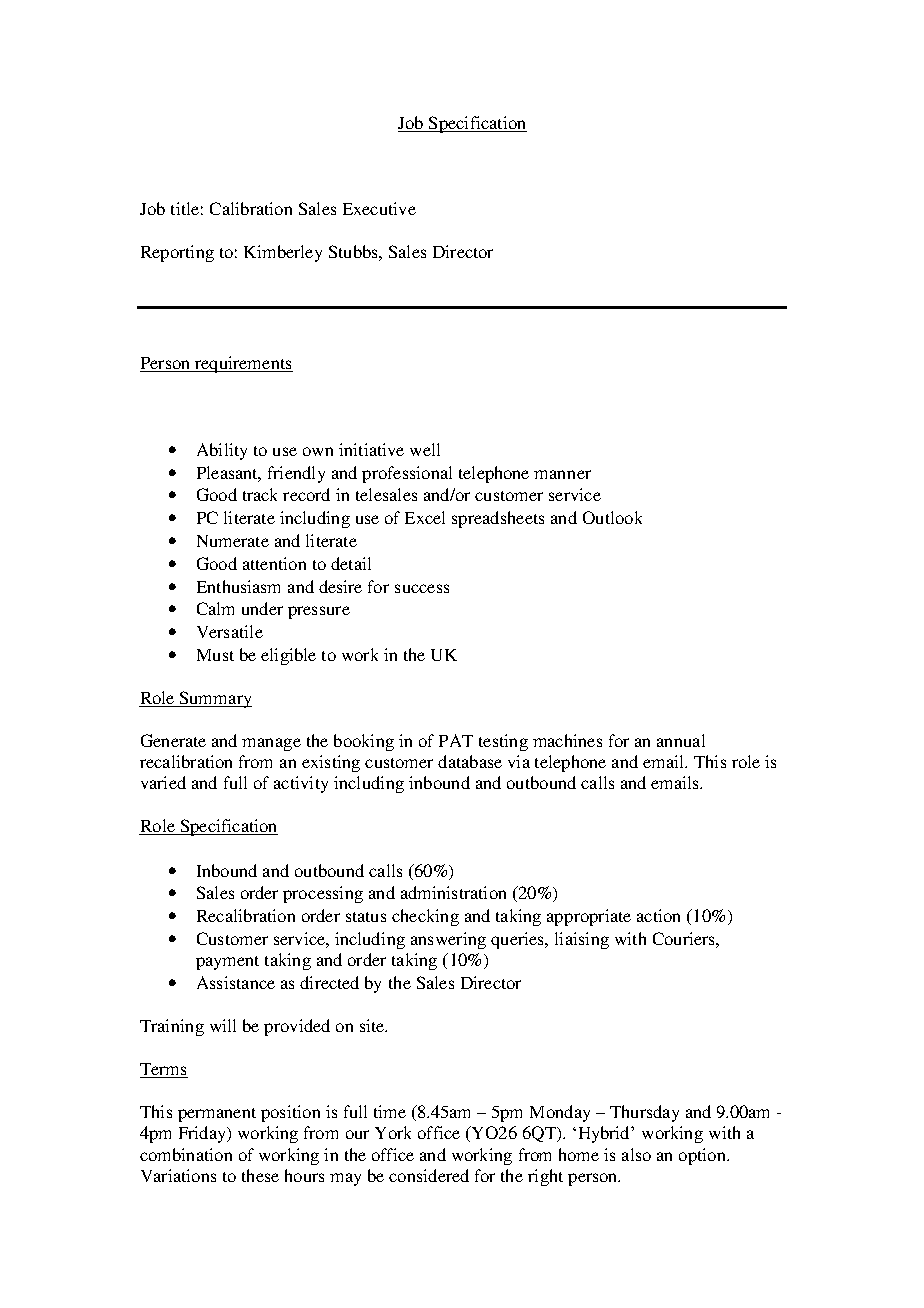 This page has width=924, height=1308. What do you see at coordinates (456, 740) in the page?
I see `PAT` at bounding box center [456, 740].
